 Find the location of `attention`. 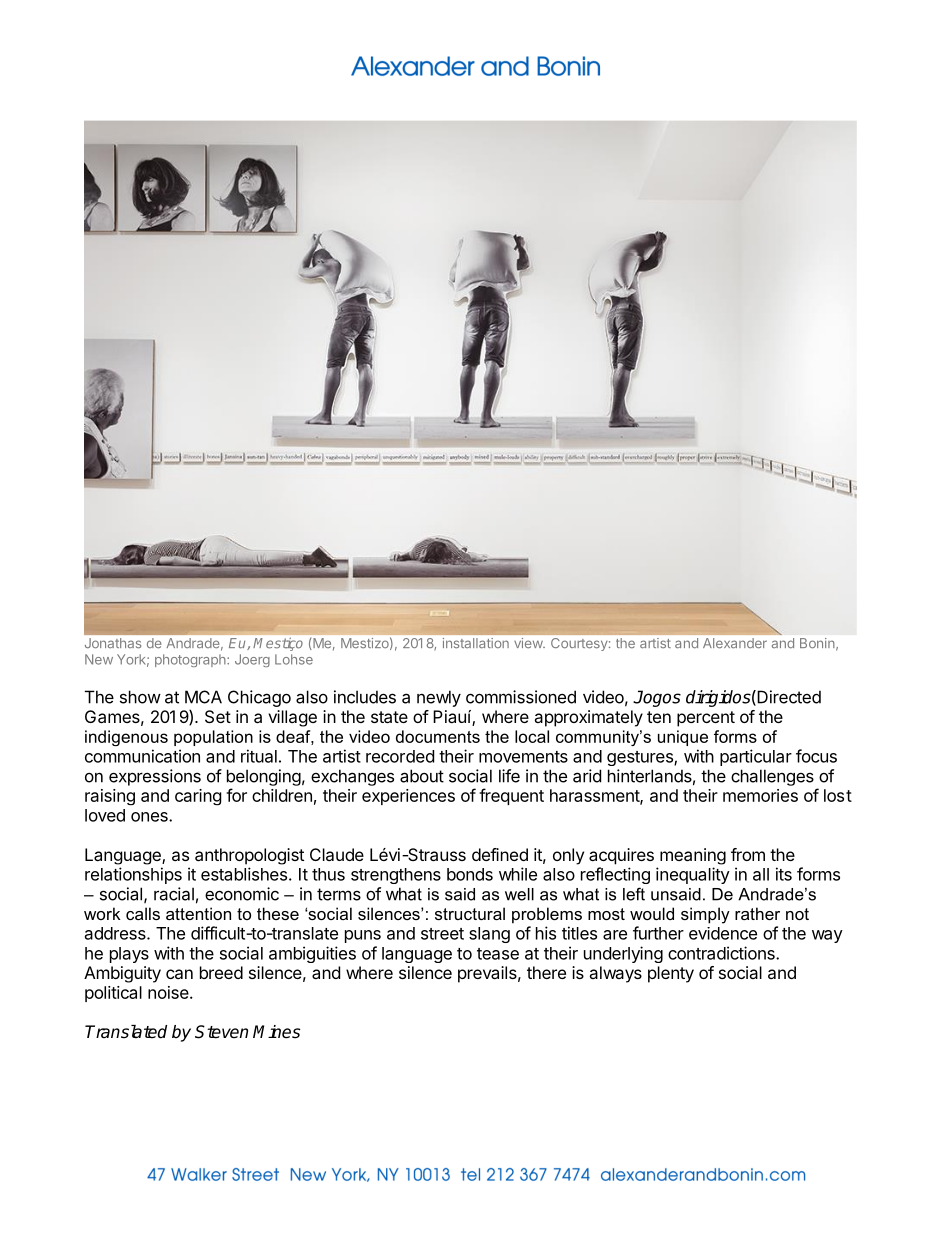

attention is located at coordinates (198, 913).
